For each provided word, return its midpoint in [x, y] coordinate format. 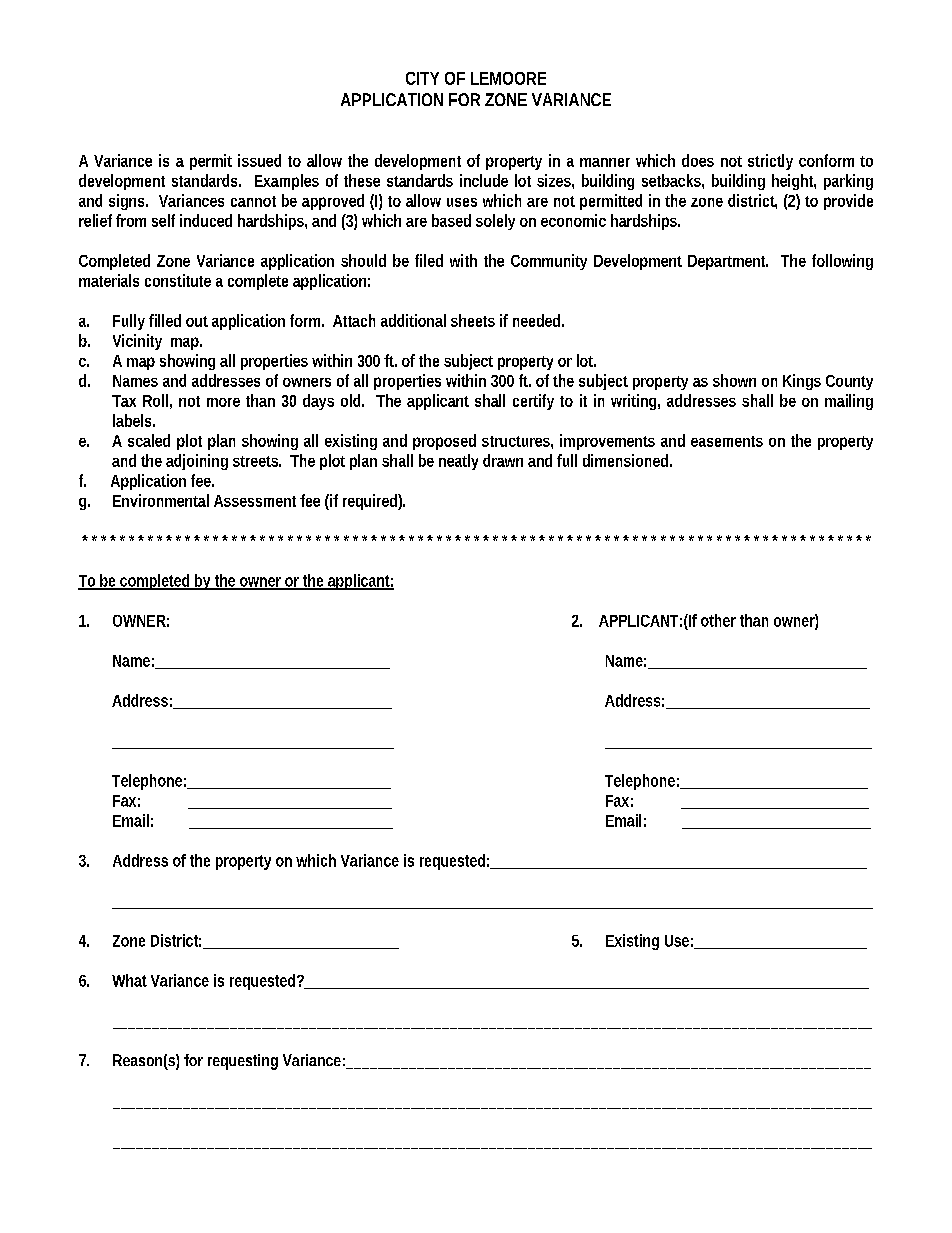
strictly [770, 162]
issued [259, 160]
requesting [243, 1062]
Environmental [161, 500]
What [129, 980]
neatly [458, 462]
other [718, 620]
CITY [422, 78]
